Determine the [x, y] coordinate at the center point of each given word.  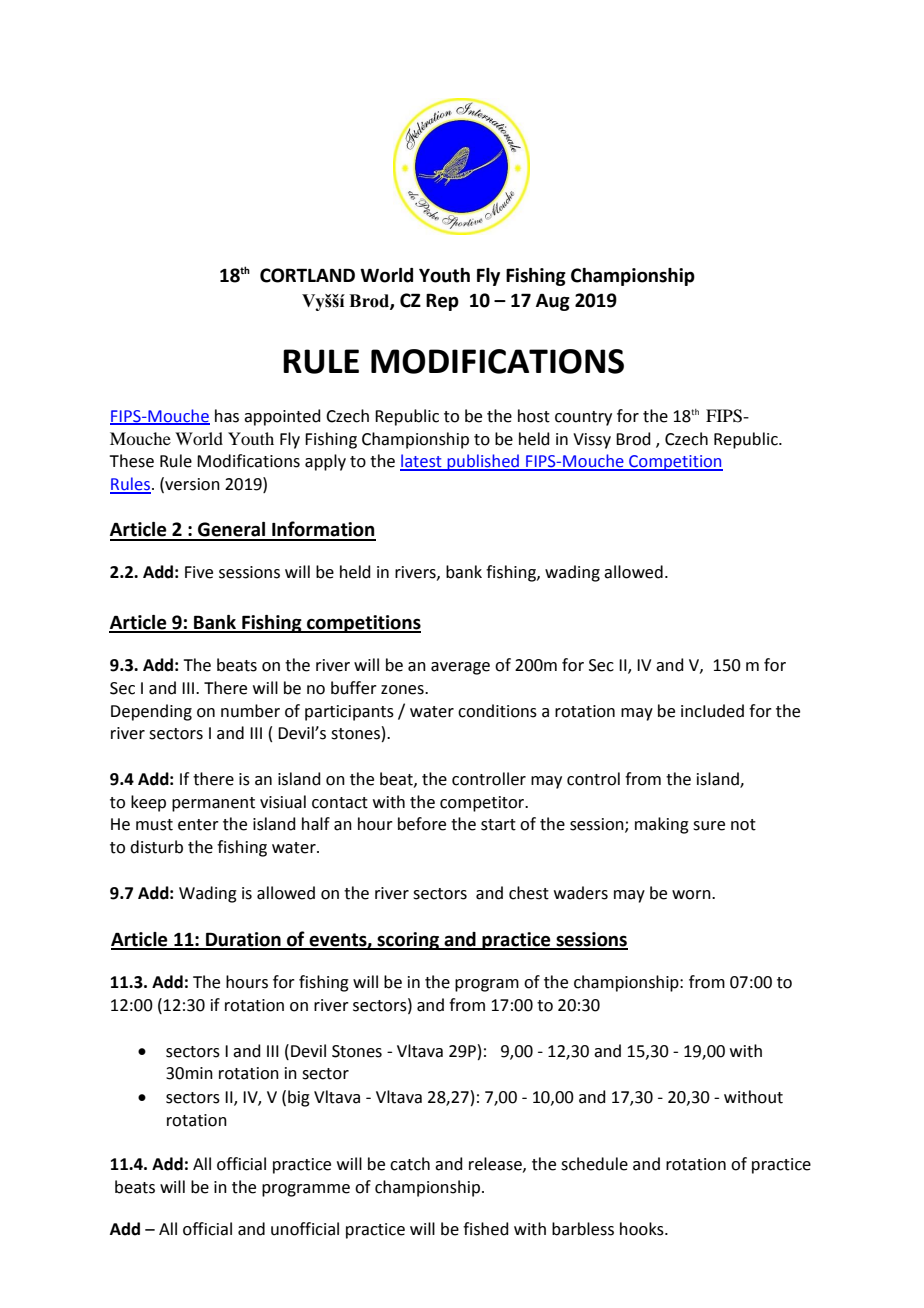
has [227, 416]
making [662, 825]
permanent [213, 804]
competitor [483, 804]
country [583, 418]
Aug [553, 302]
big [299, 1098]
